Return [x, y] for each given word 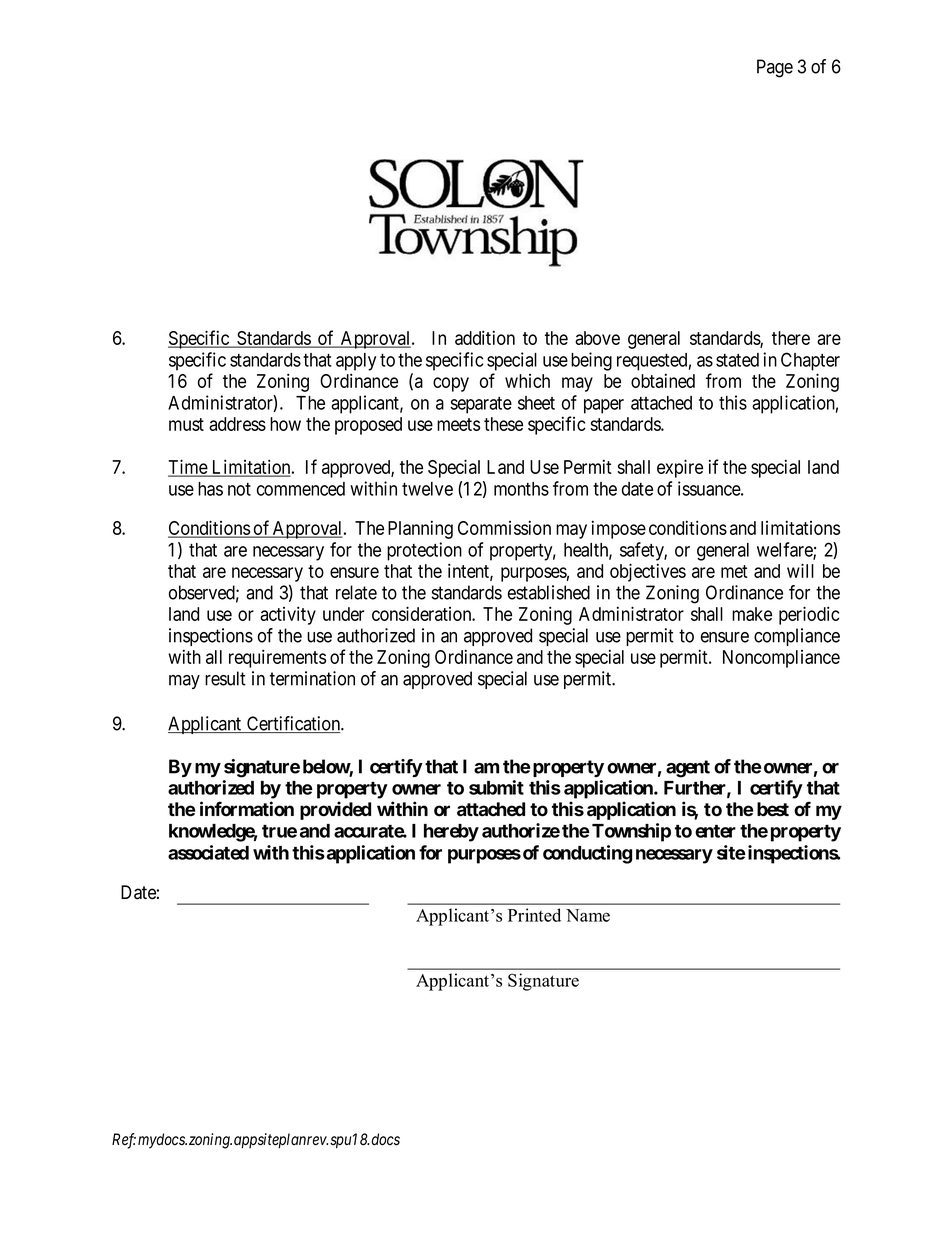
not [239, 489]
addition [485, 337]
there [791, 338]
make [752, 614]
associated [208, 852]
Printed [534, 915]
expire [680, 468]
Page [775, 68]
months [521, 489]
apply [356, 362]
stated [737, 360]
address [237, 424]
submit [496, 787]
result [225, 678]
